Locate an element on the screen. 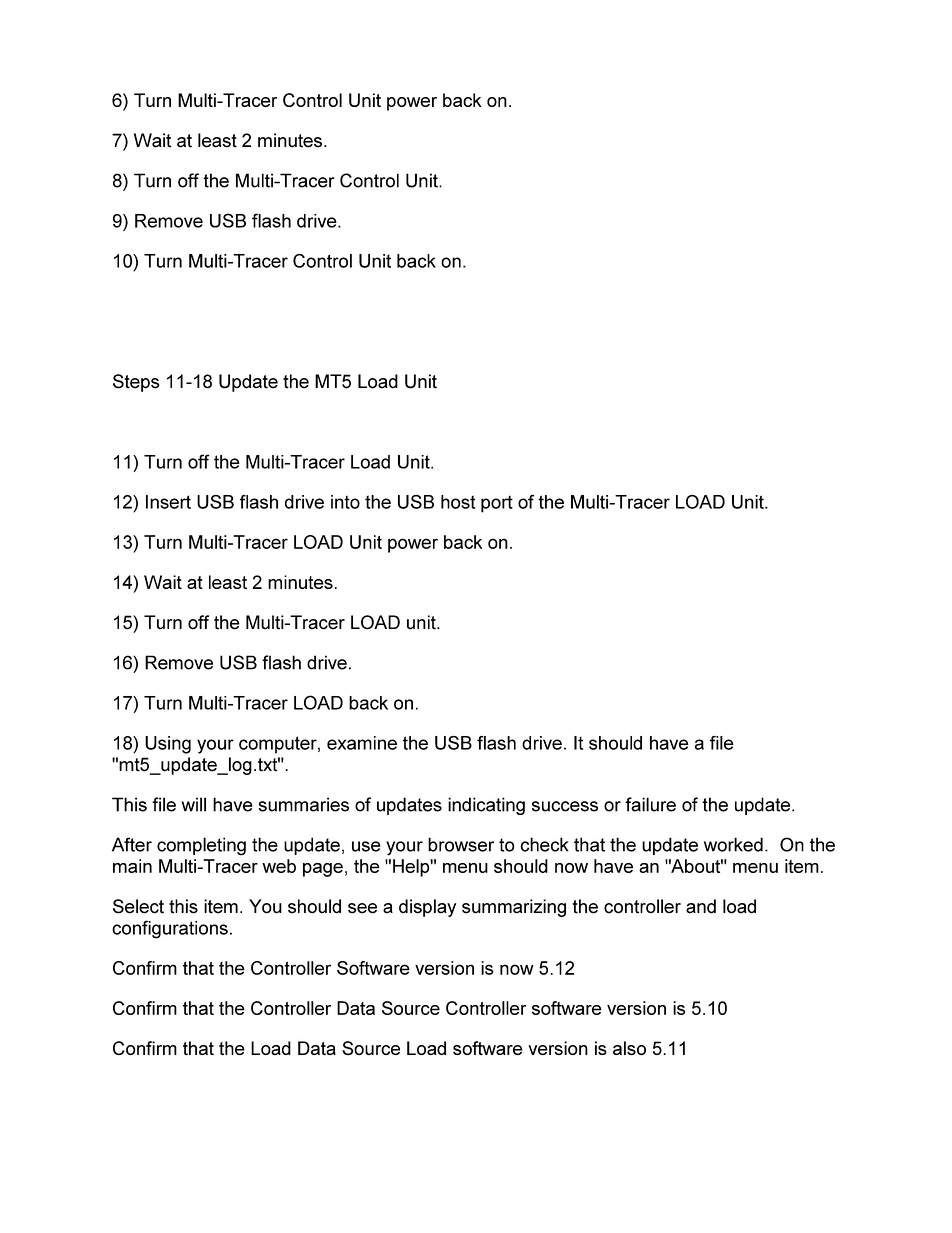 The height and width of the screenshot is (1233, 952). failure is located at coordinates (650, 804).
